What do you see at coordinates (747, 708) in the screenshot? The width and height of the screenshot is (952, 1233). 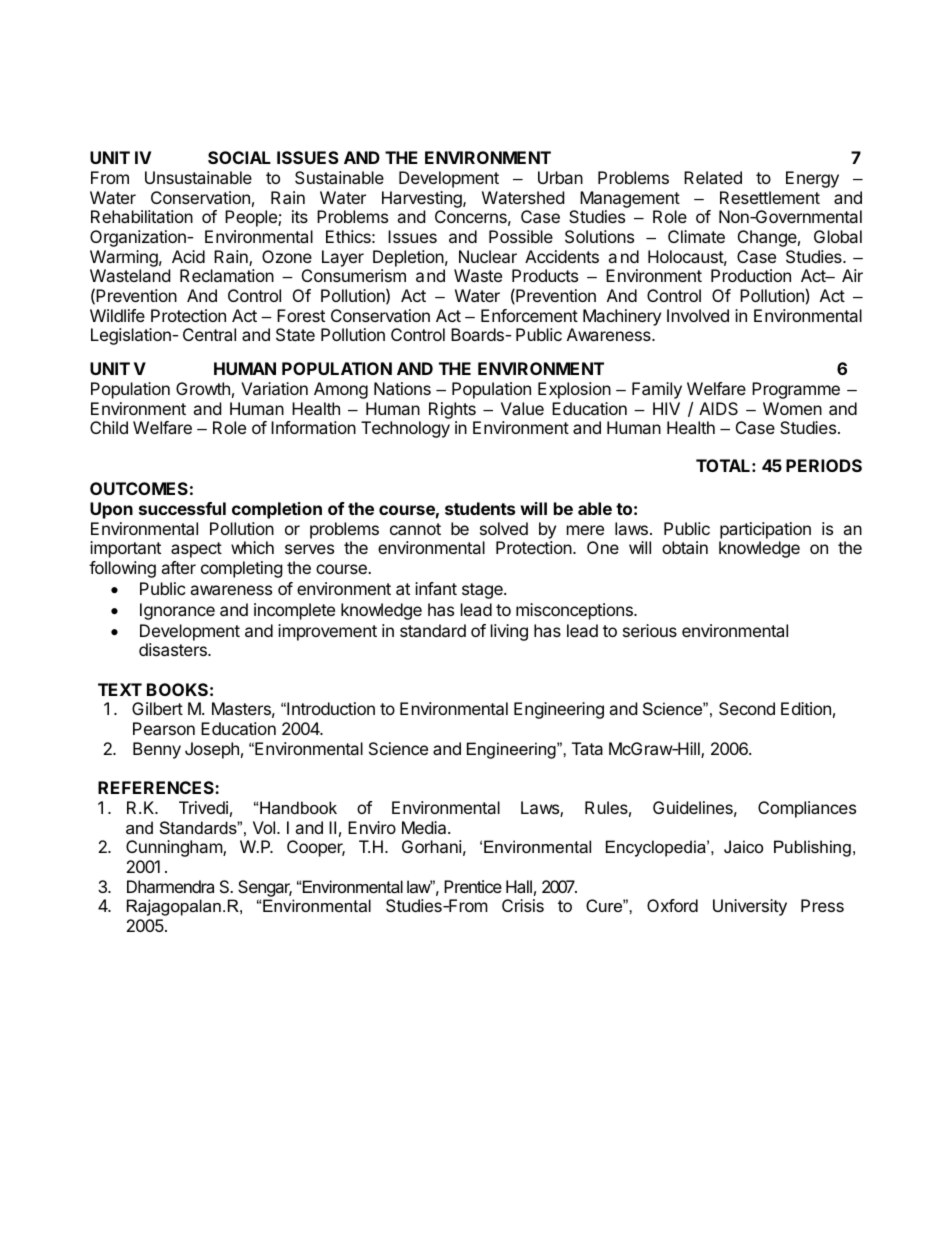 I see `Second` at bounding box center [747, 708].
